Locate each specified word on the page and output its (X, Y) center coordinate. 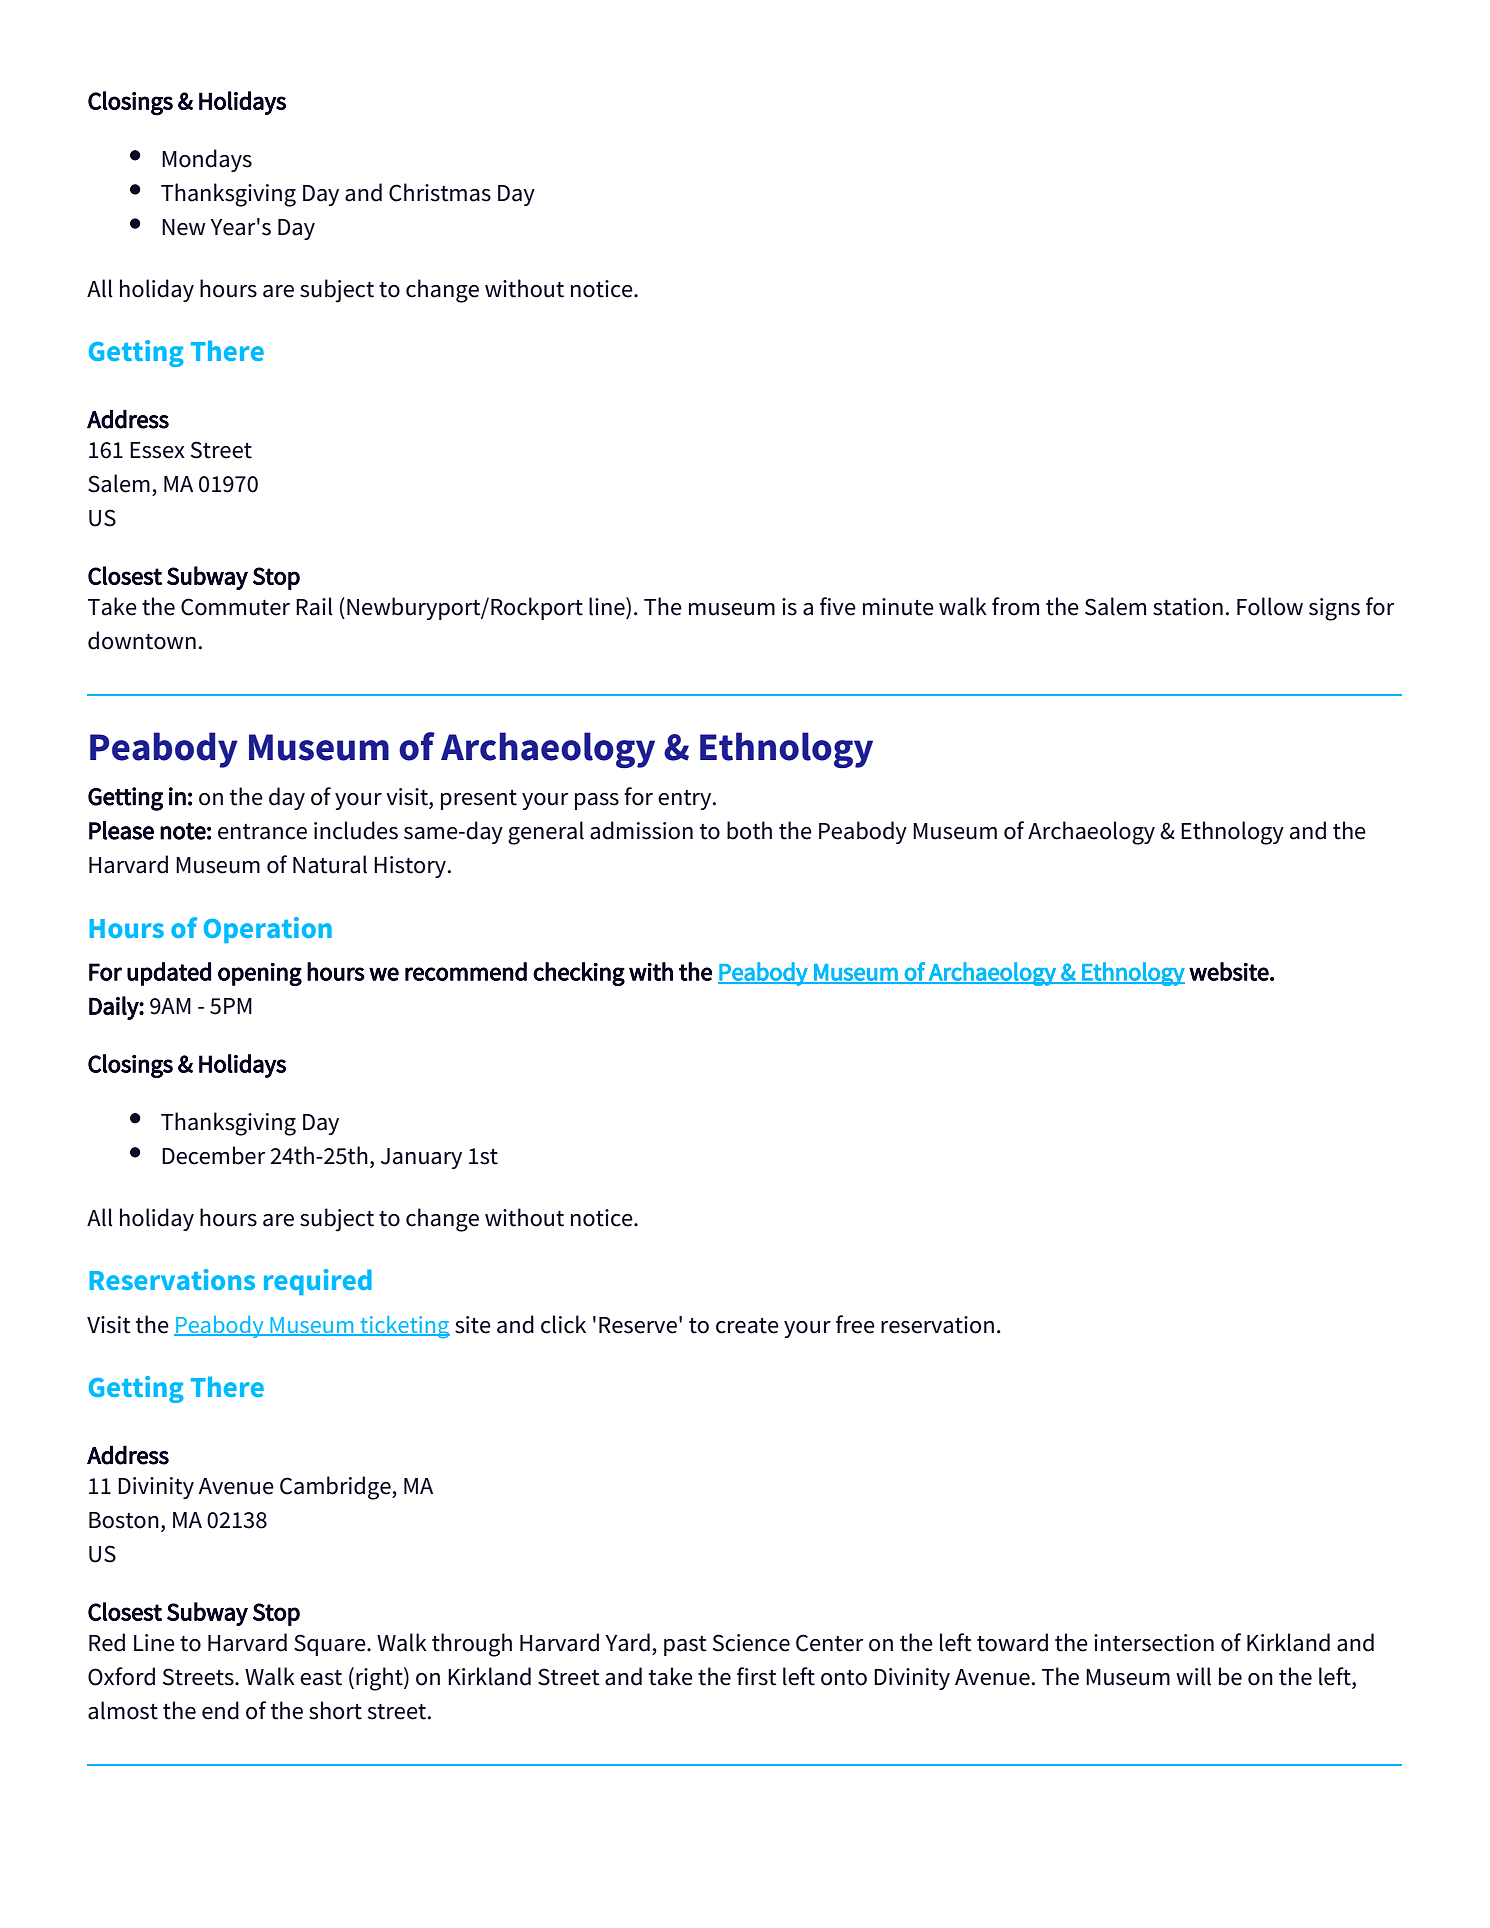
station (1188, 607)
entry (686, 800)
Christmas (440, 192)
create (747, 1326)
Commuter (235, 607)
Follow (1270, 606)
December (214, 1155)
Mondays (207, 160)
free (855, 1324)
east (321, 1678)
